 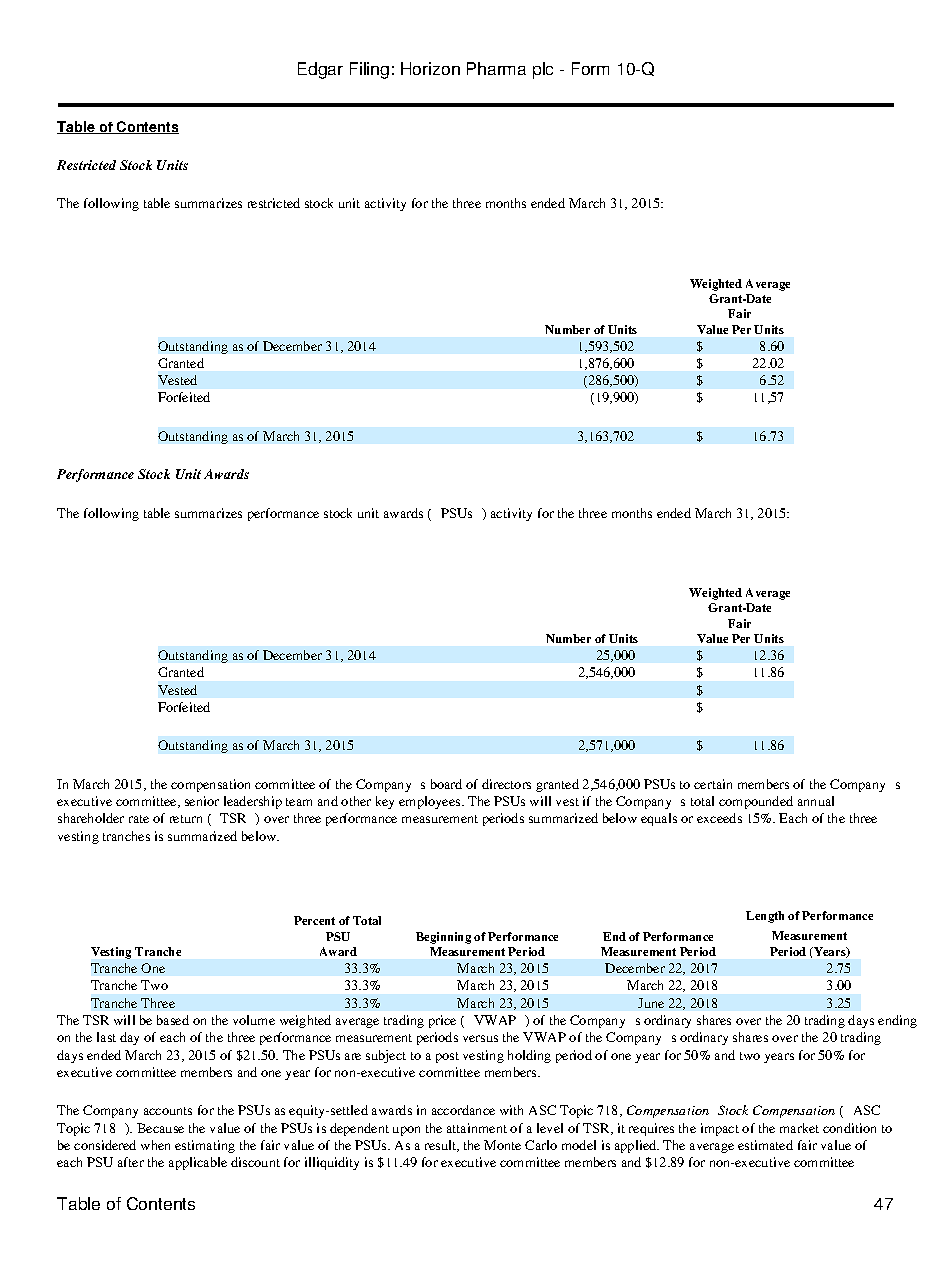 I want to click on board, so click(x=446, y=784).
